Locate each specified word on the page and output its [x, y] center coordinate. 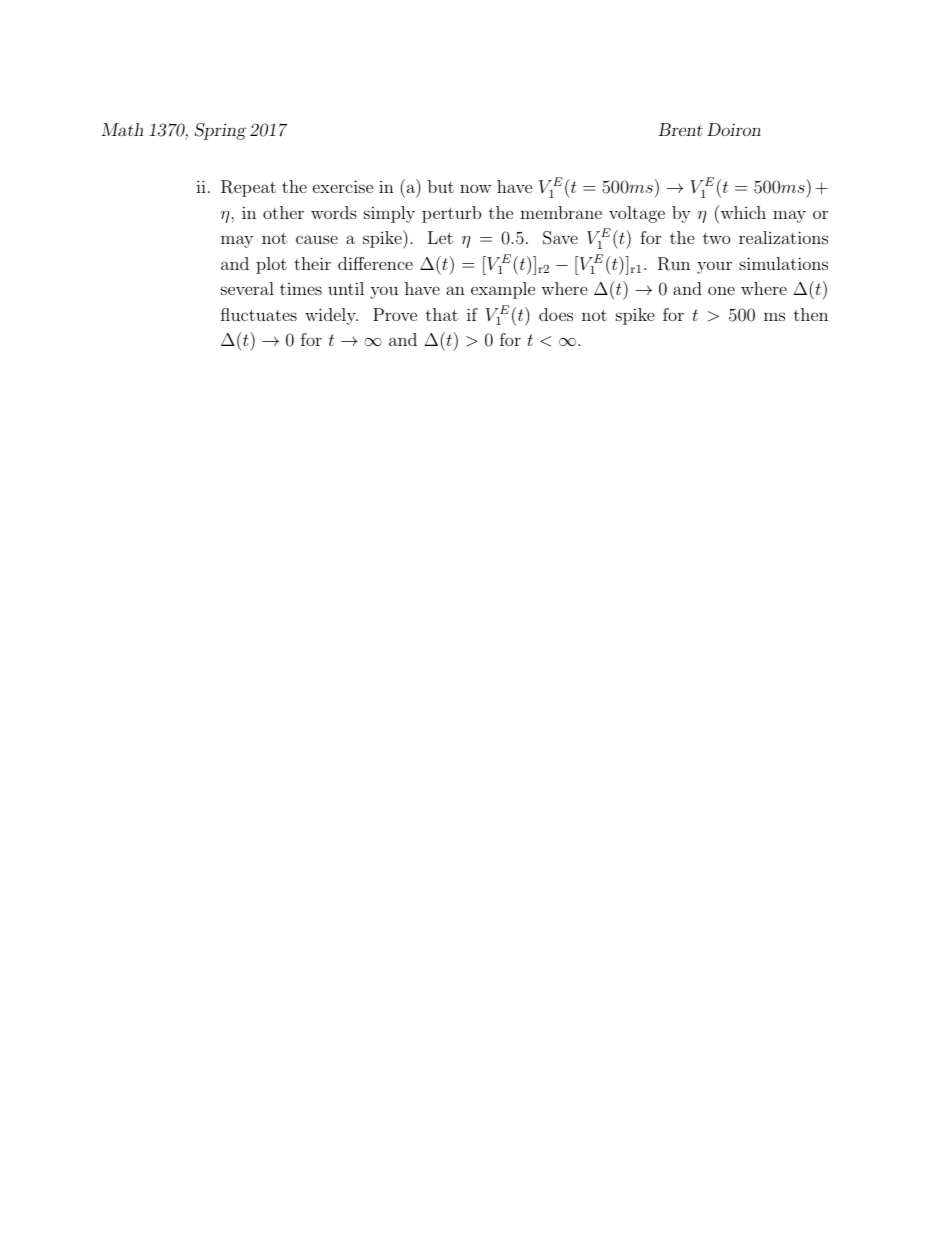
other [283, 212]
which [742, 212]
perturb [451, 214]
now [475, 188]
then [811, 314]
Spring [221, 131]
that [442, 314]
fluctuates [259, 314]
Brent [680, 129]
